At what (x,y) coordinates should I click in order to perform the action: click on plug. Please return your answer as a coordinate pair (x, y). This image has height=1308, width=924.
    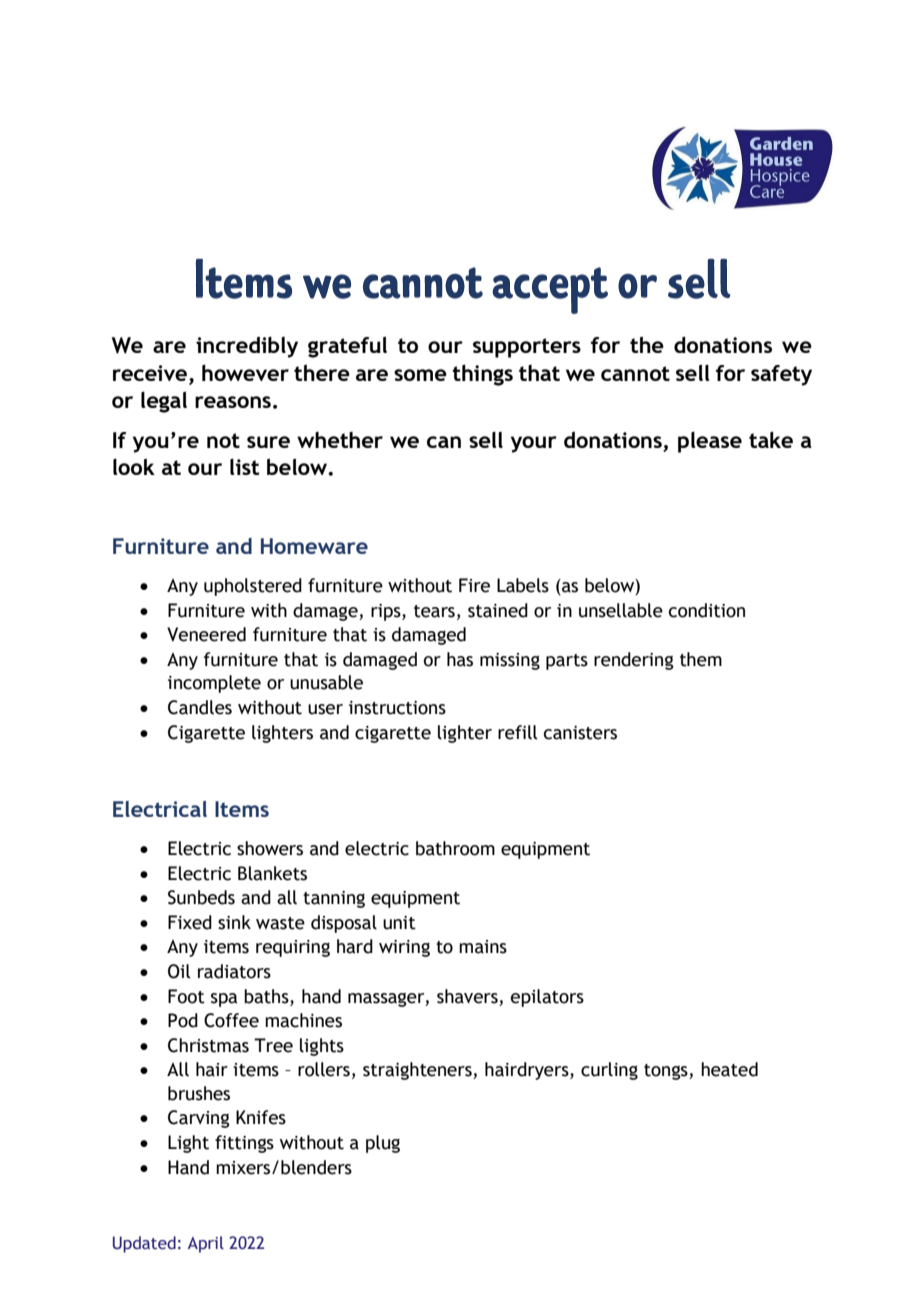
    Looking at the image, I should click on (383, 1144).
